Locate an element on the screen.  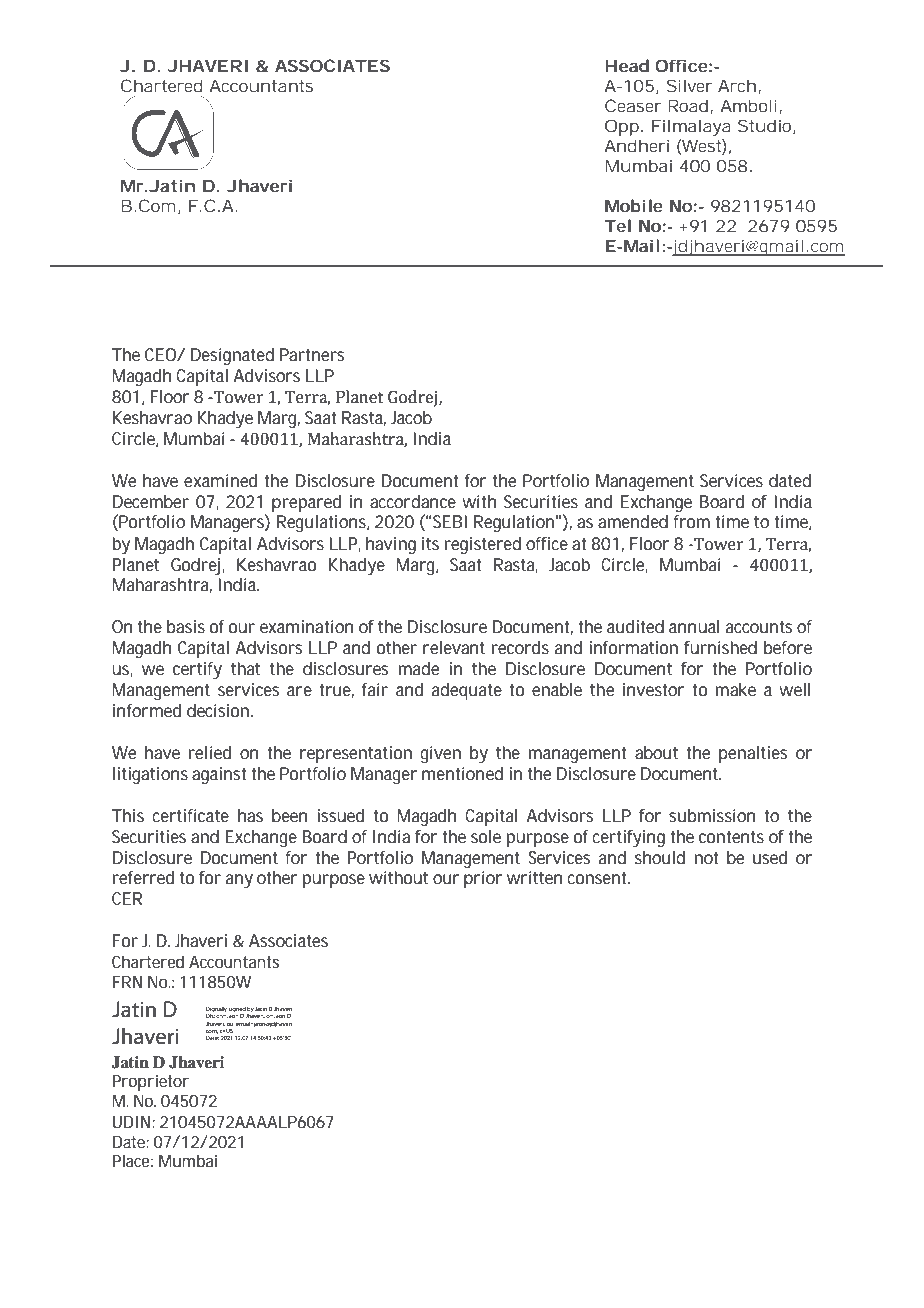
prior is located at coordinates (483, 879).
